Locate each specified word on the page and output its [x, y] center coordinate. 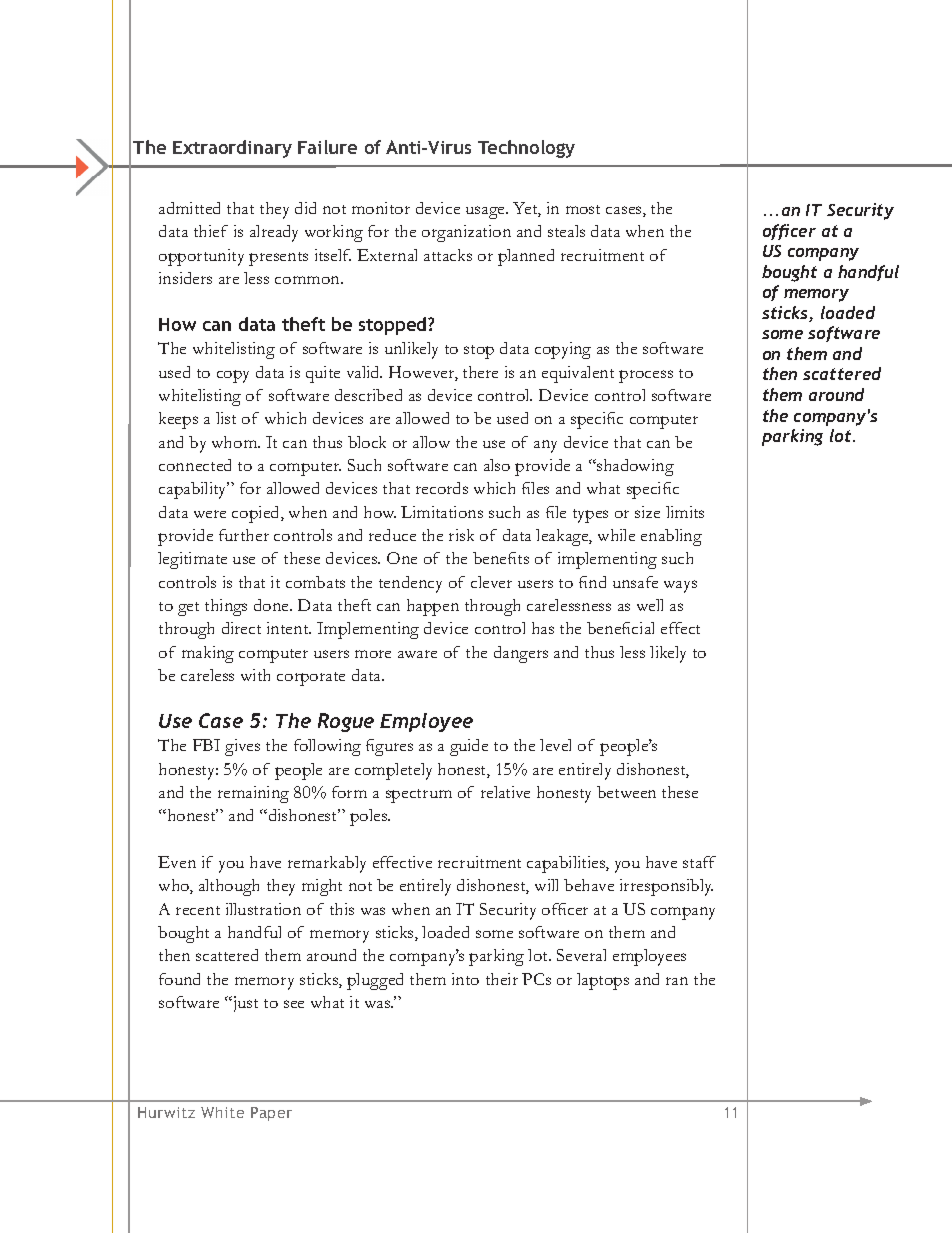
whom [236, 442]
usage [486, 212]
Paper [271, 1114]
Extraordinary [232, 149]
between [626, 792]
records [442, 488]
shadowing [634, 467]
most [583, 209]
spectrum [419, 796]
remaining [253, 794]
